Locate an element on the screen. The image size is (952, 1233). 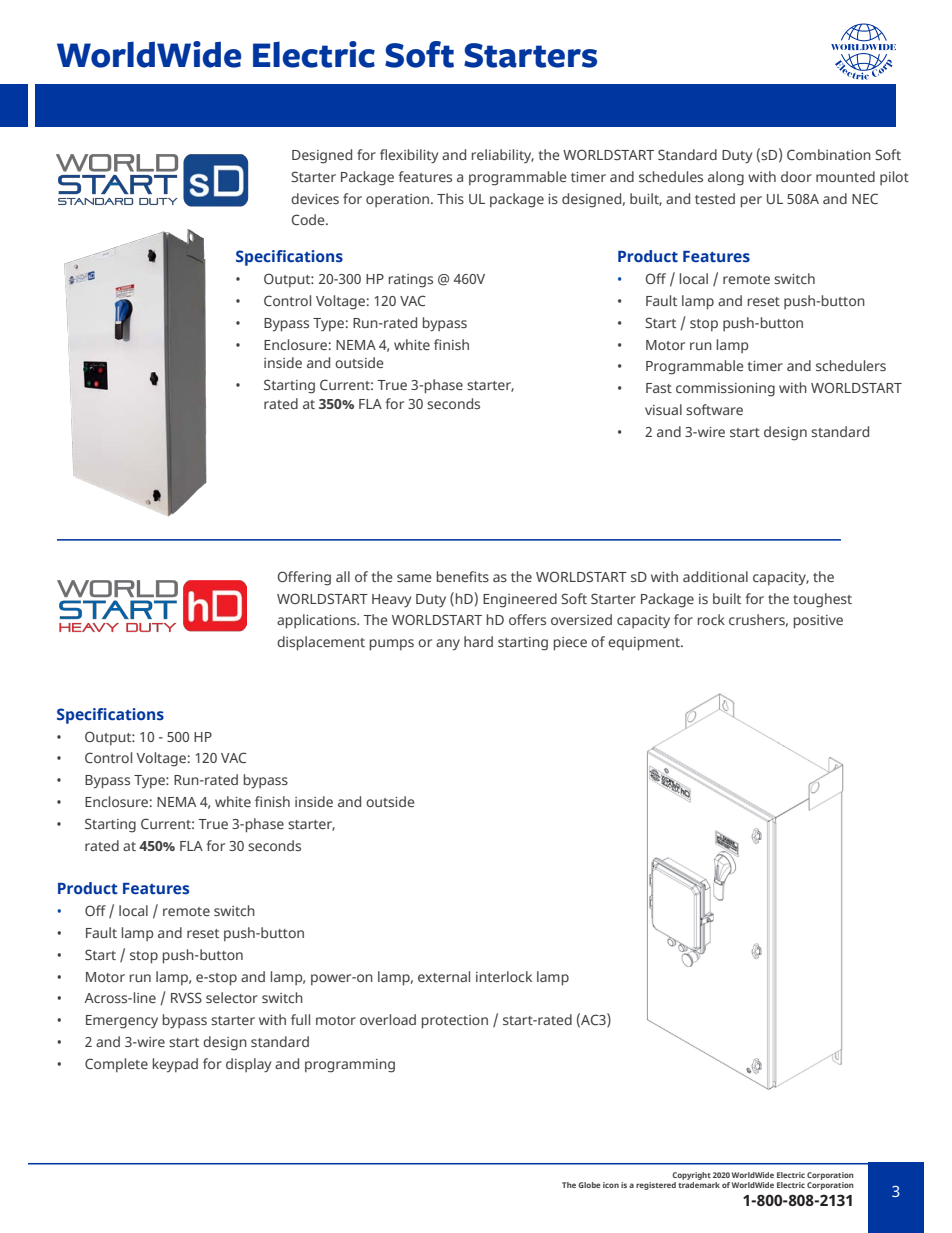
benefits is located at coordinates (463, 576).
